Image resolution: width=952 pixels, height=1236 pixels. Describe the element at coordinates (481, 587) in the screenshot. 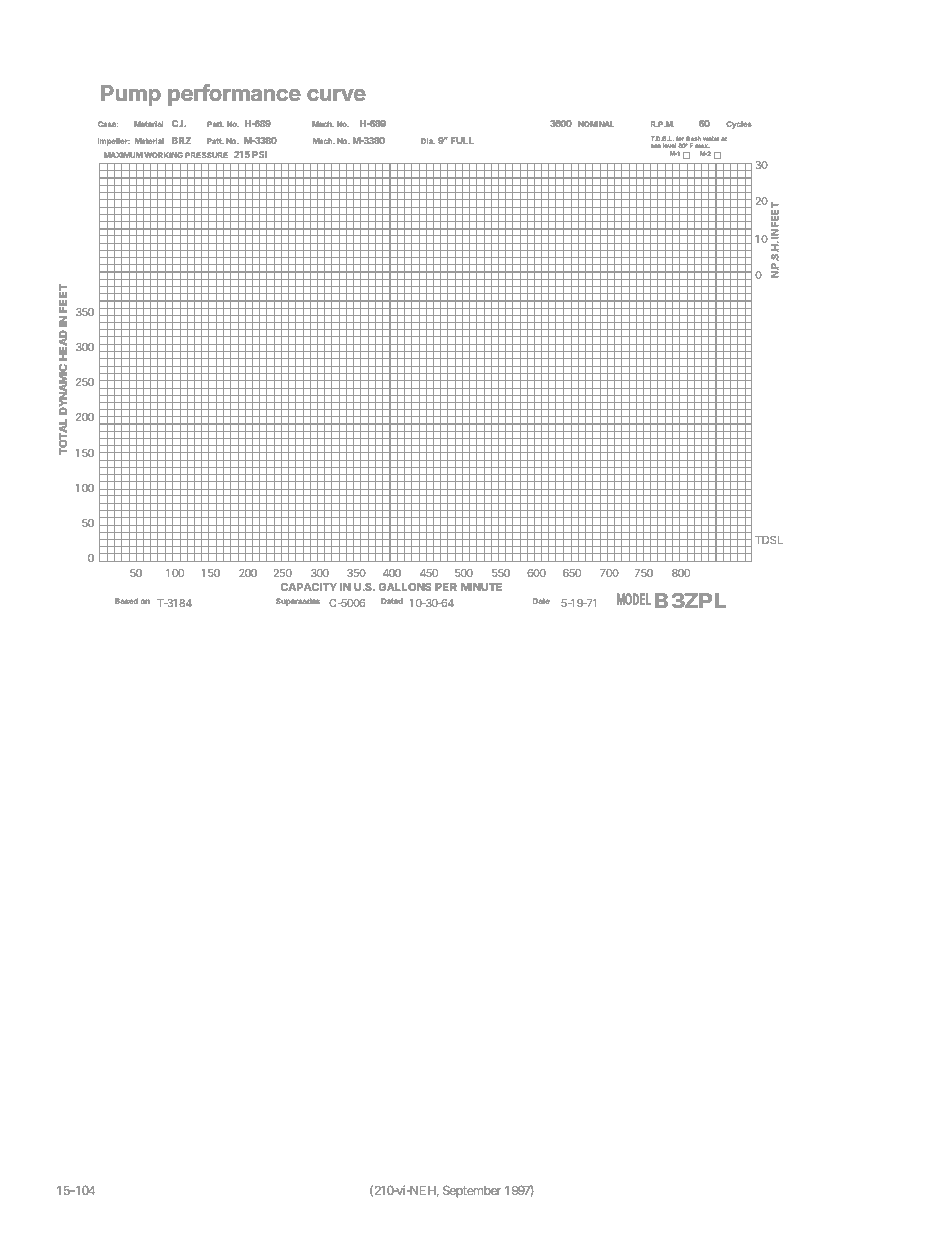

I see `MINUTE` at that location.
